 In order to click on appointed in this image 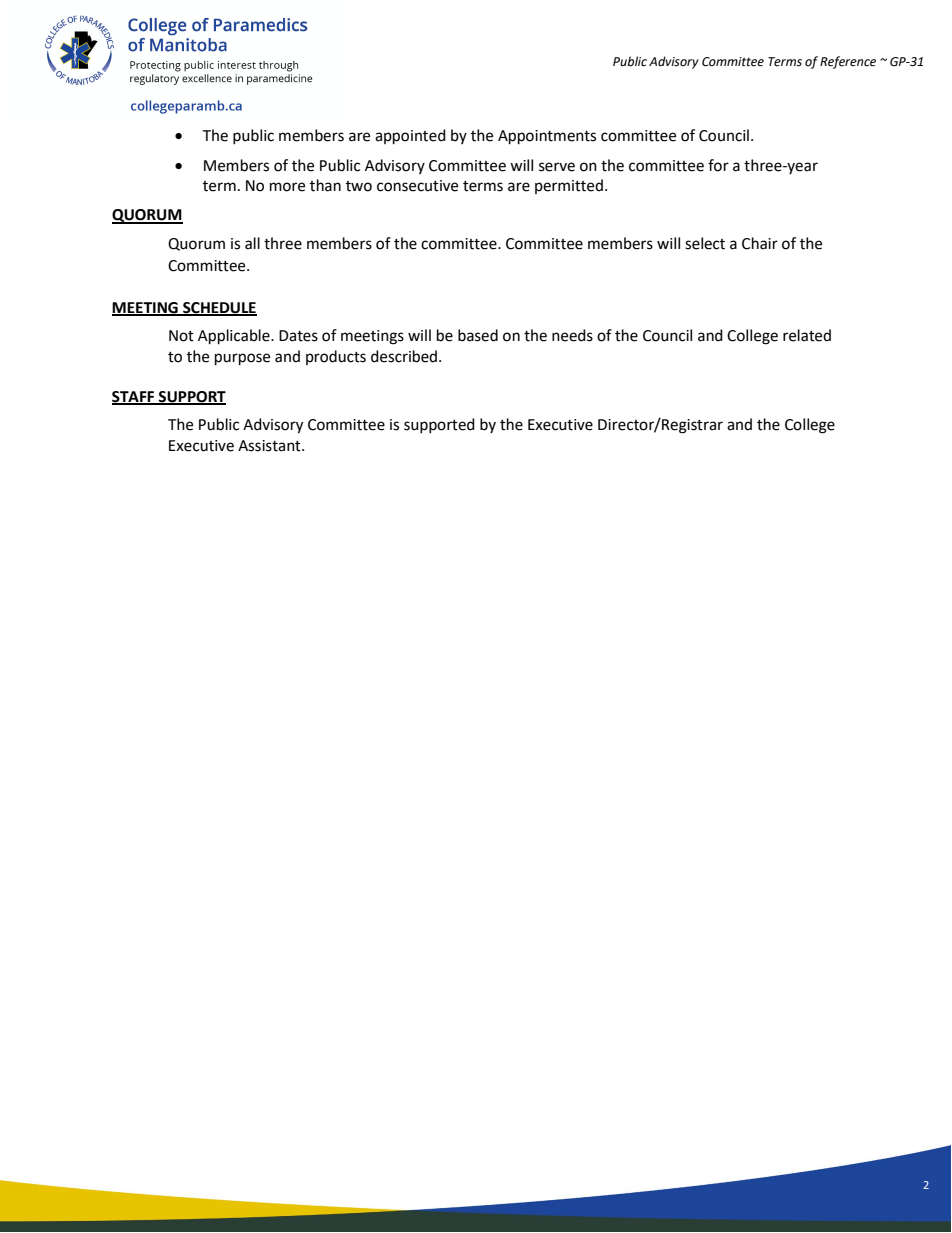, I will do `click(410, 137)`.
